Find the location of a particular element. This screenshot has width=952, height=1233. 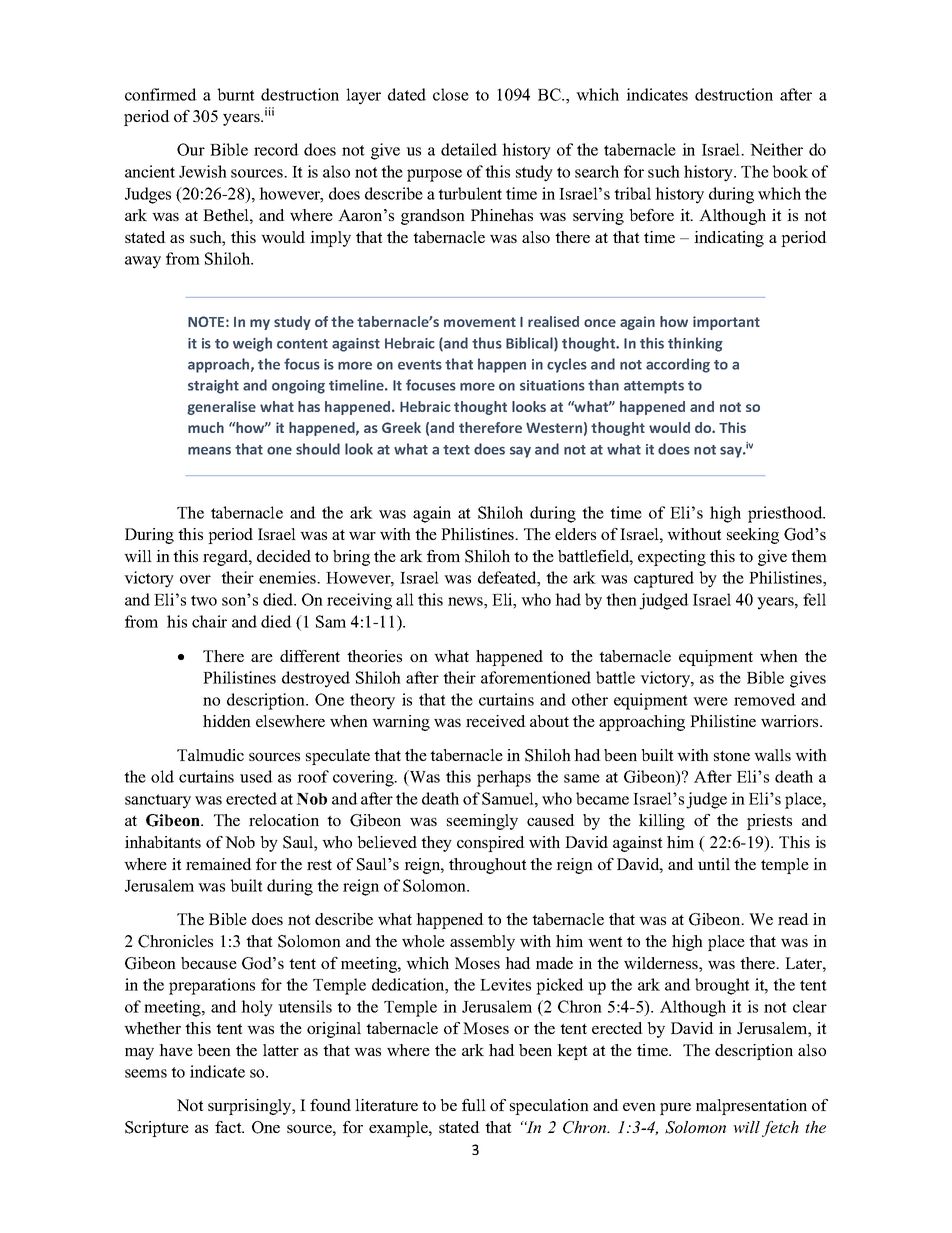

detailed is located at coordinates (469, 149).
